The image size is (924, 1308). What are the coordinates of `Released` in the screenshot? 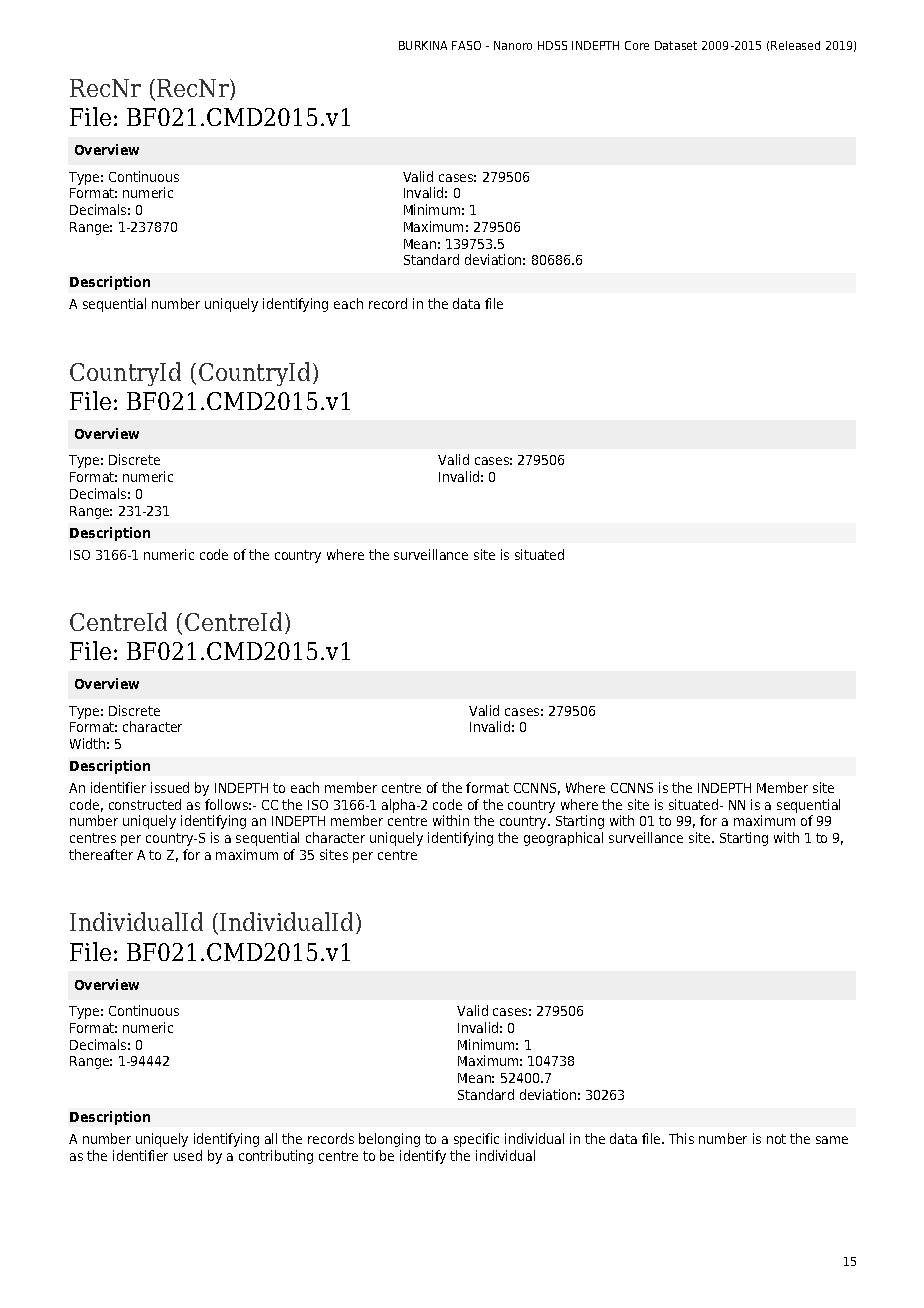 It's located at (795, 45).
